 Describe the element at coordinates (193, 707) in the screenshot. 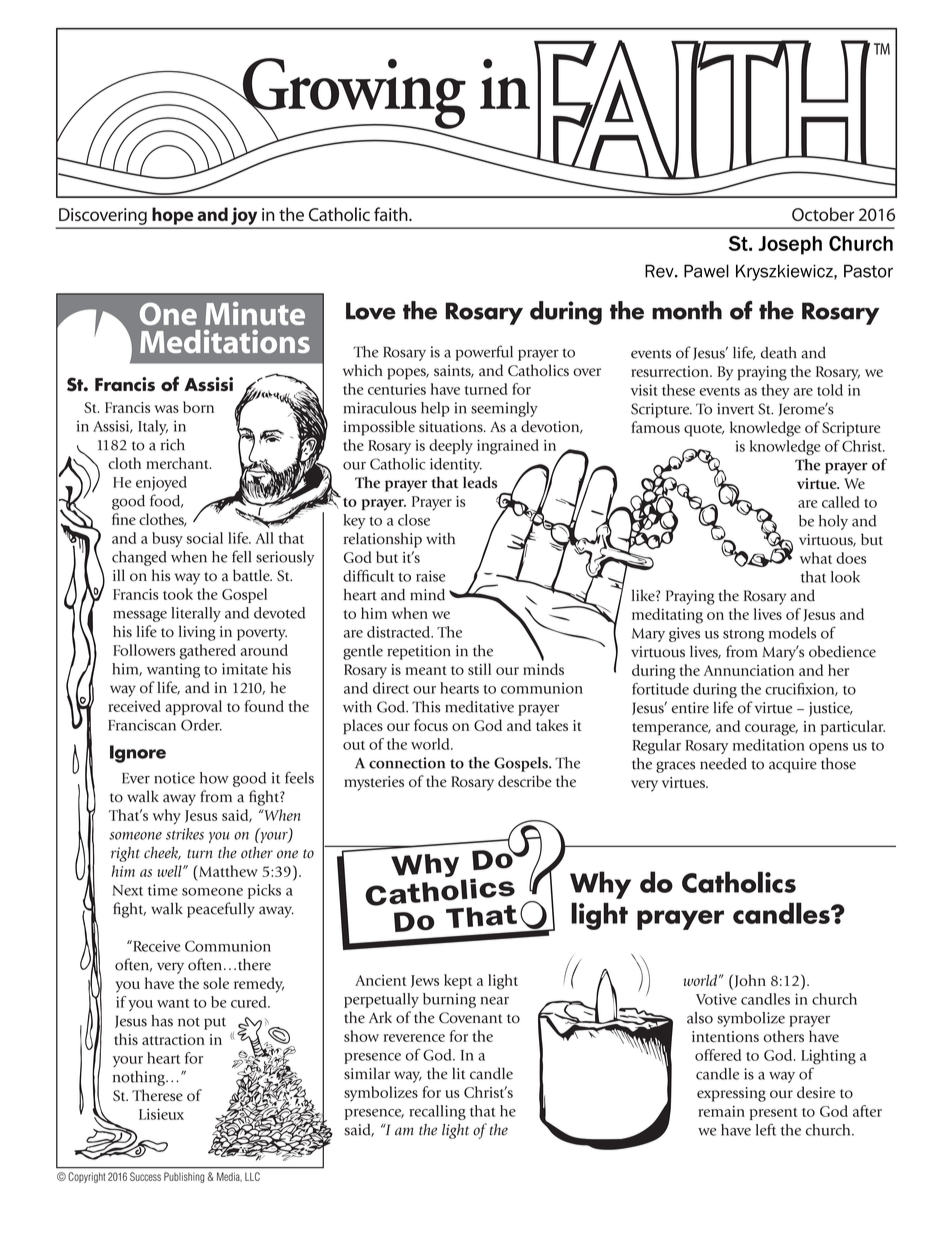

I see `approval` at that location.
